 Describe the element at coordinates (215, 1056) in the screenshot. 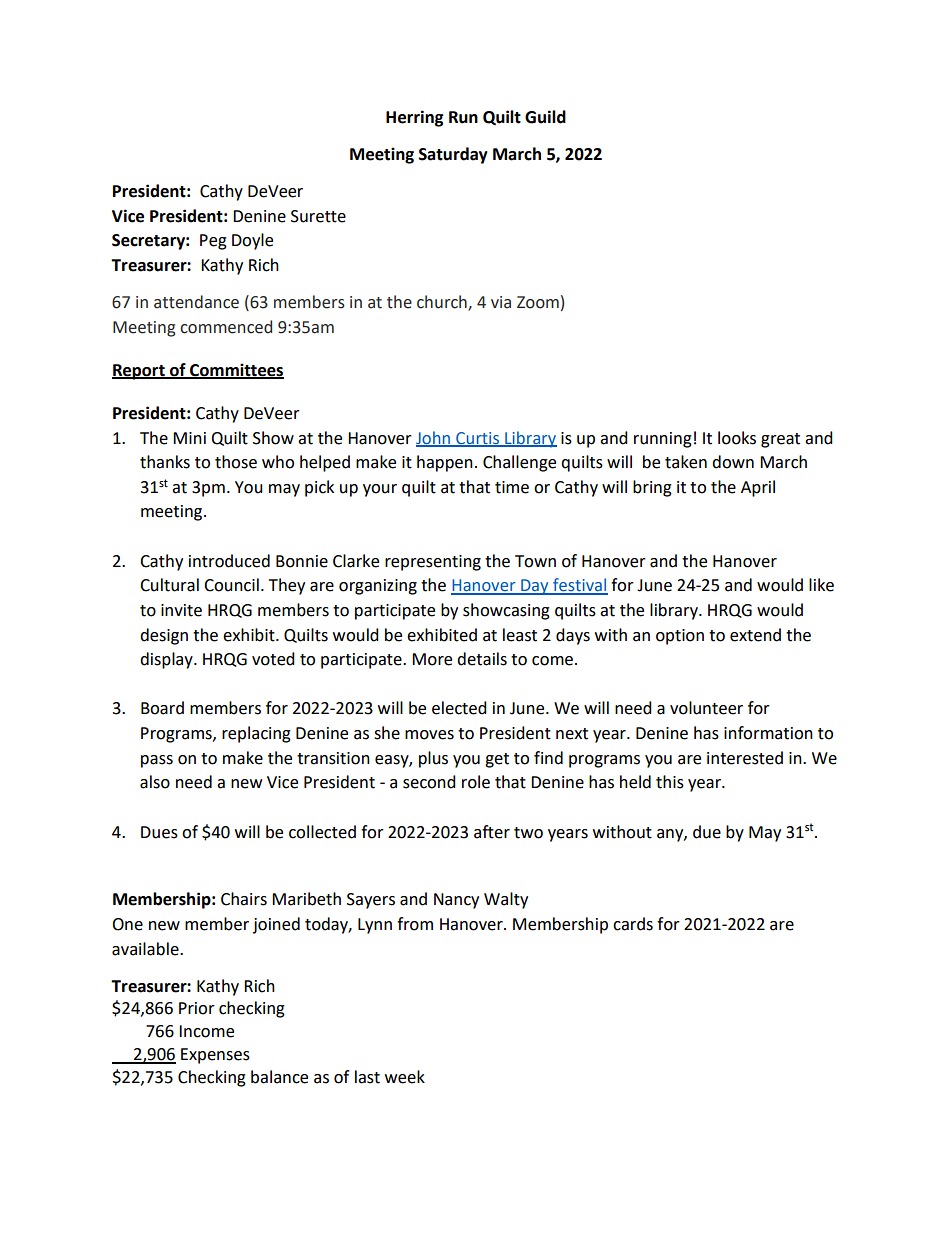

I see `Expenses` at that location.
